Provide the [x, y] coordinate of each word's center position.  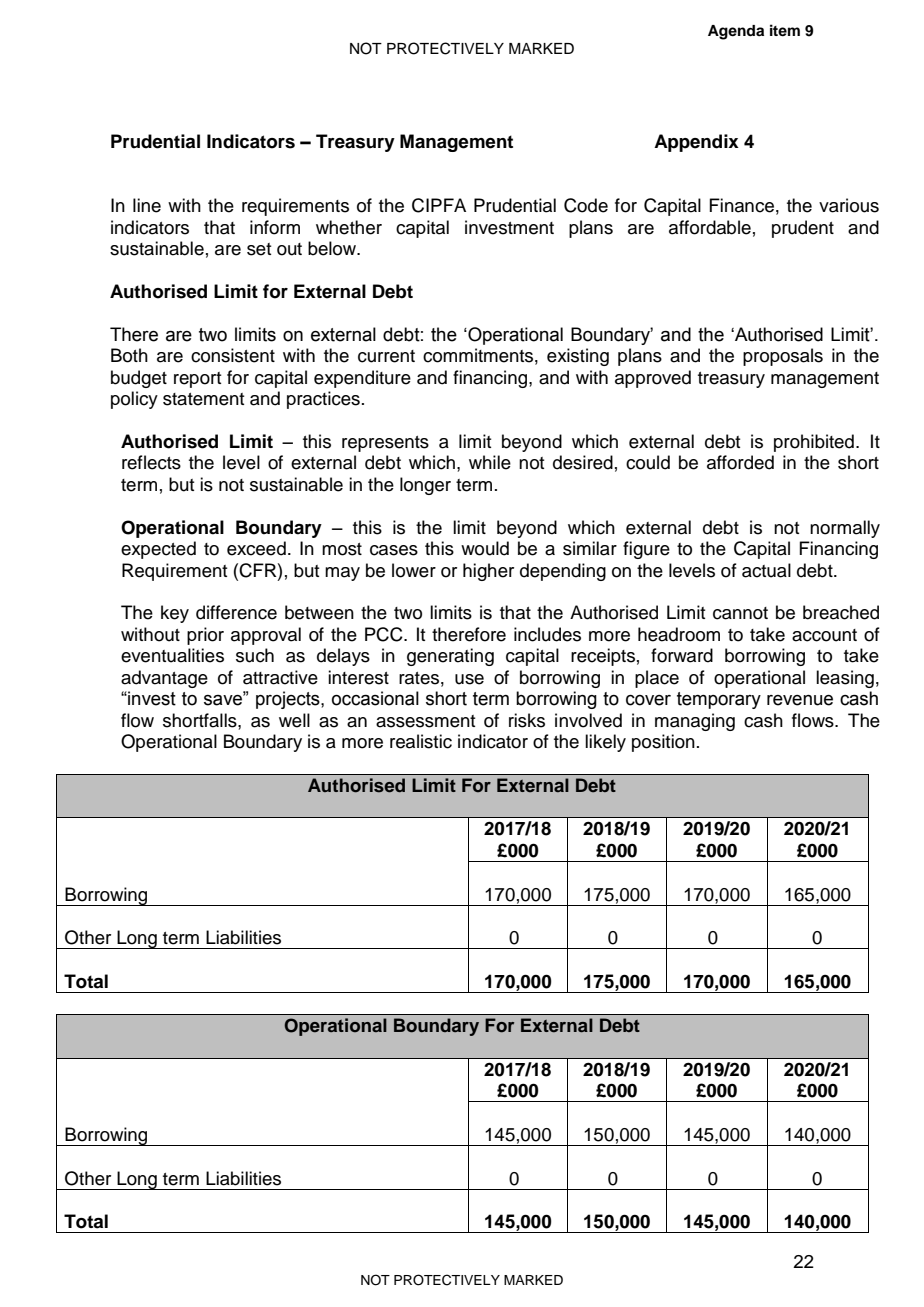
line [147, 205]
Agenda [736, 32]
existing [578, 357]
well [294, 720]
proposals [783, 357]
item [785, 30]
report [197, 380]
